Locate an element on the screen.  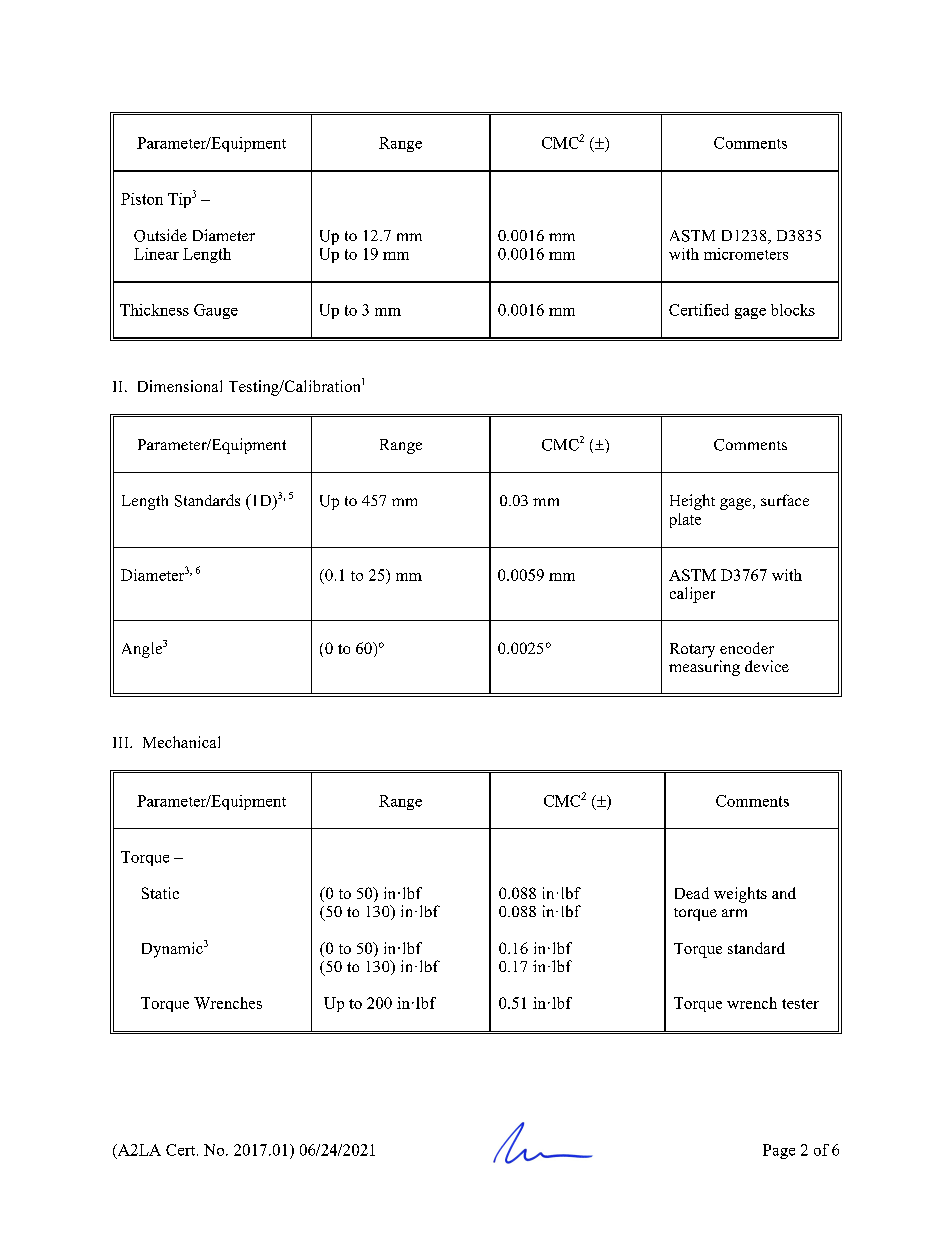
Page is located at coordinates (779, 1151).
